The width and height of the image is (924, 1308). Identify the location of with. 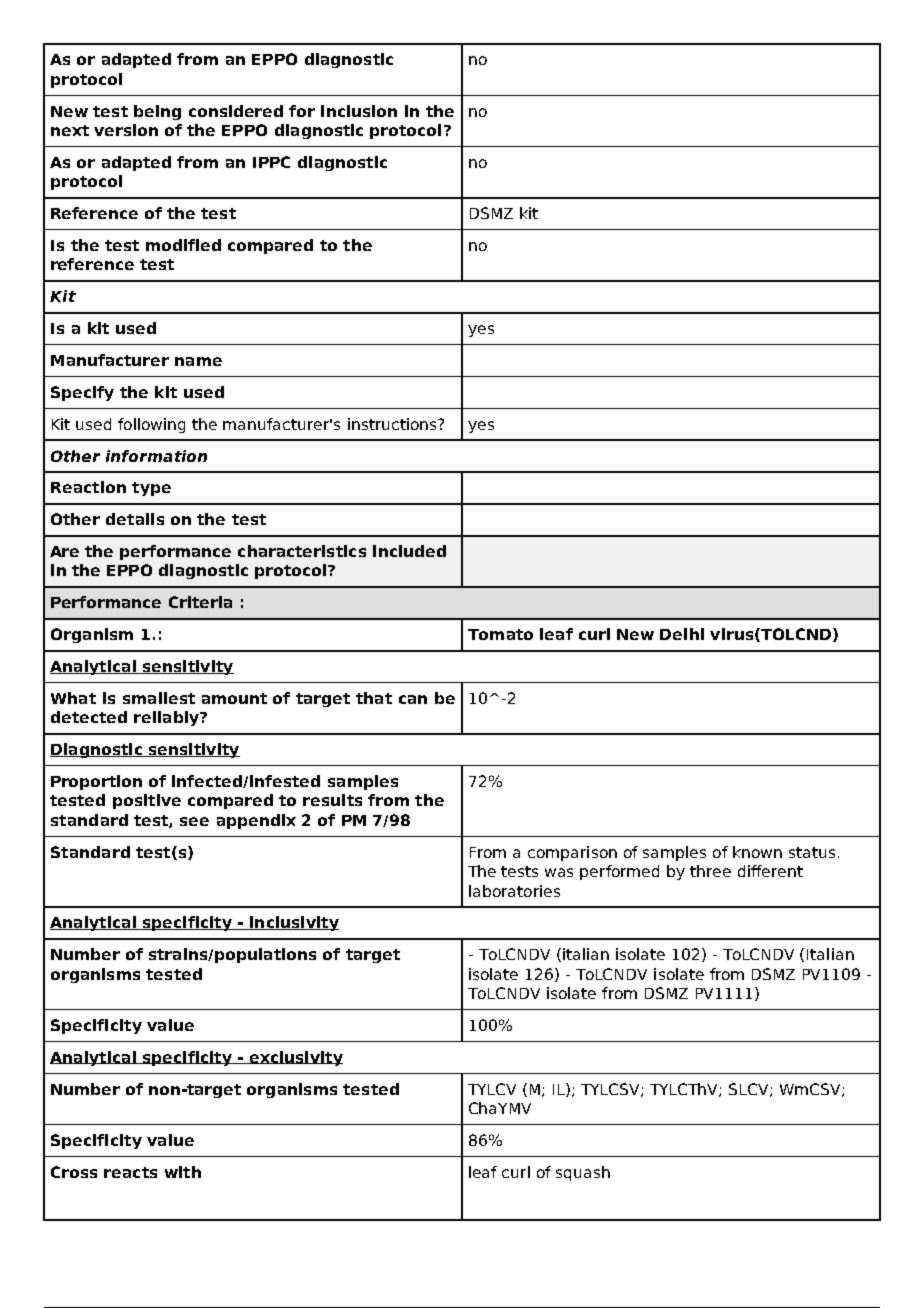
(183, 1172).
